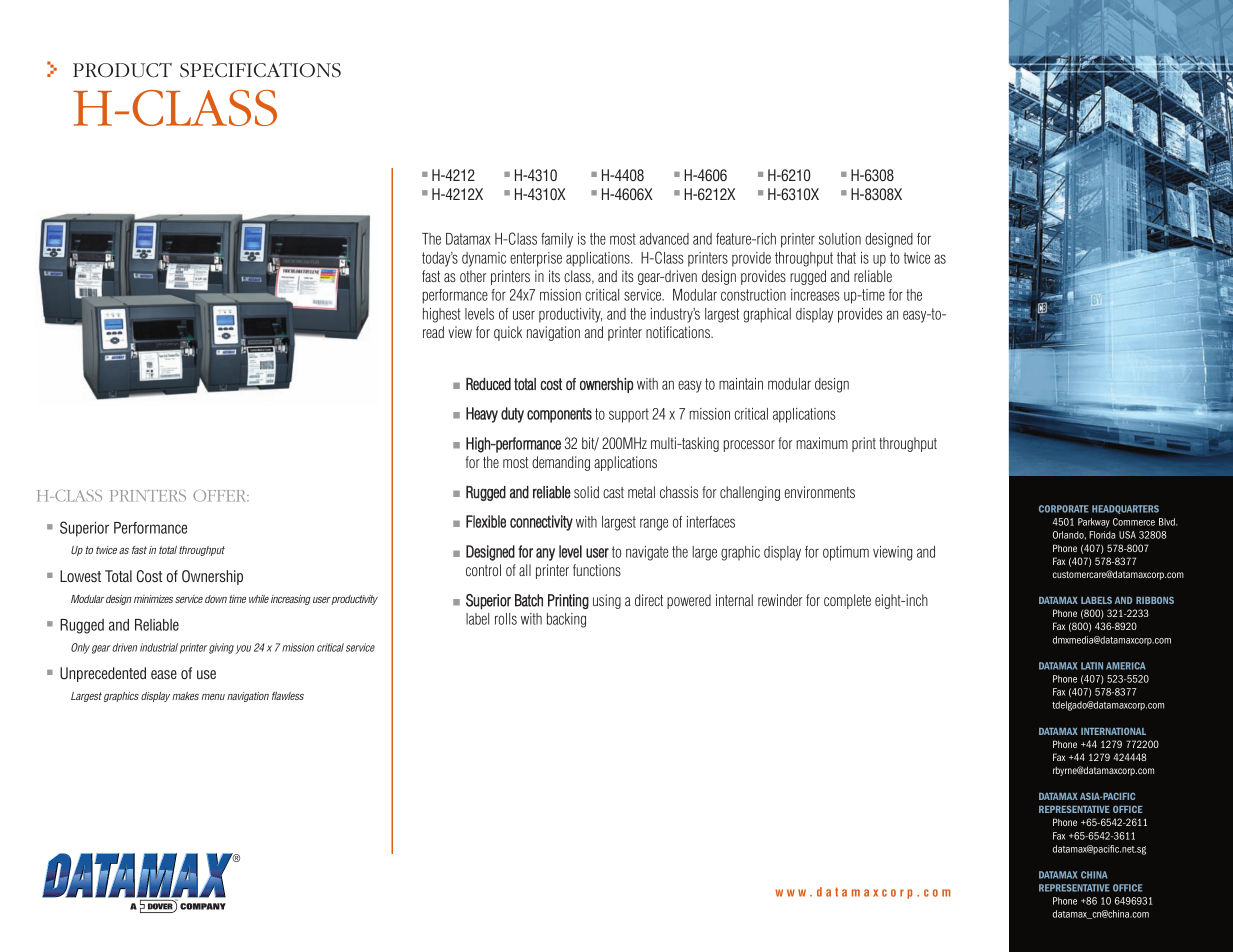 Image resolution: width=1233 pixels, height=952 pixels. I want to click on support, so click(629, 415).
